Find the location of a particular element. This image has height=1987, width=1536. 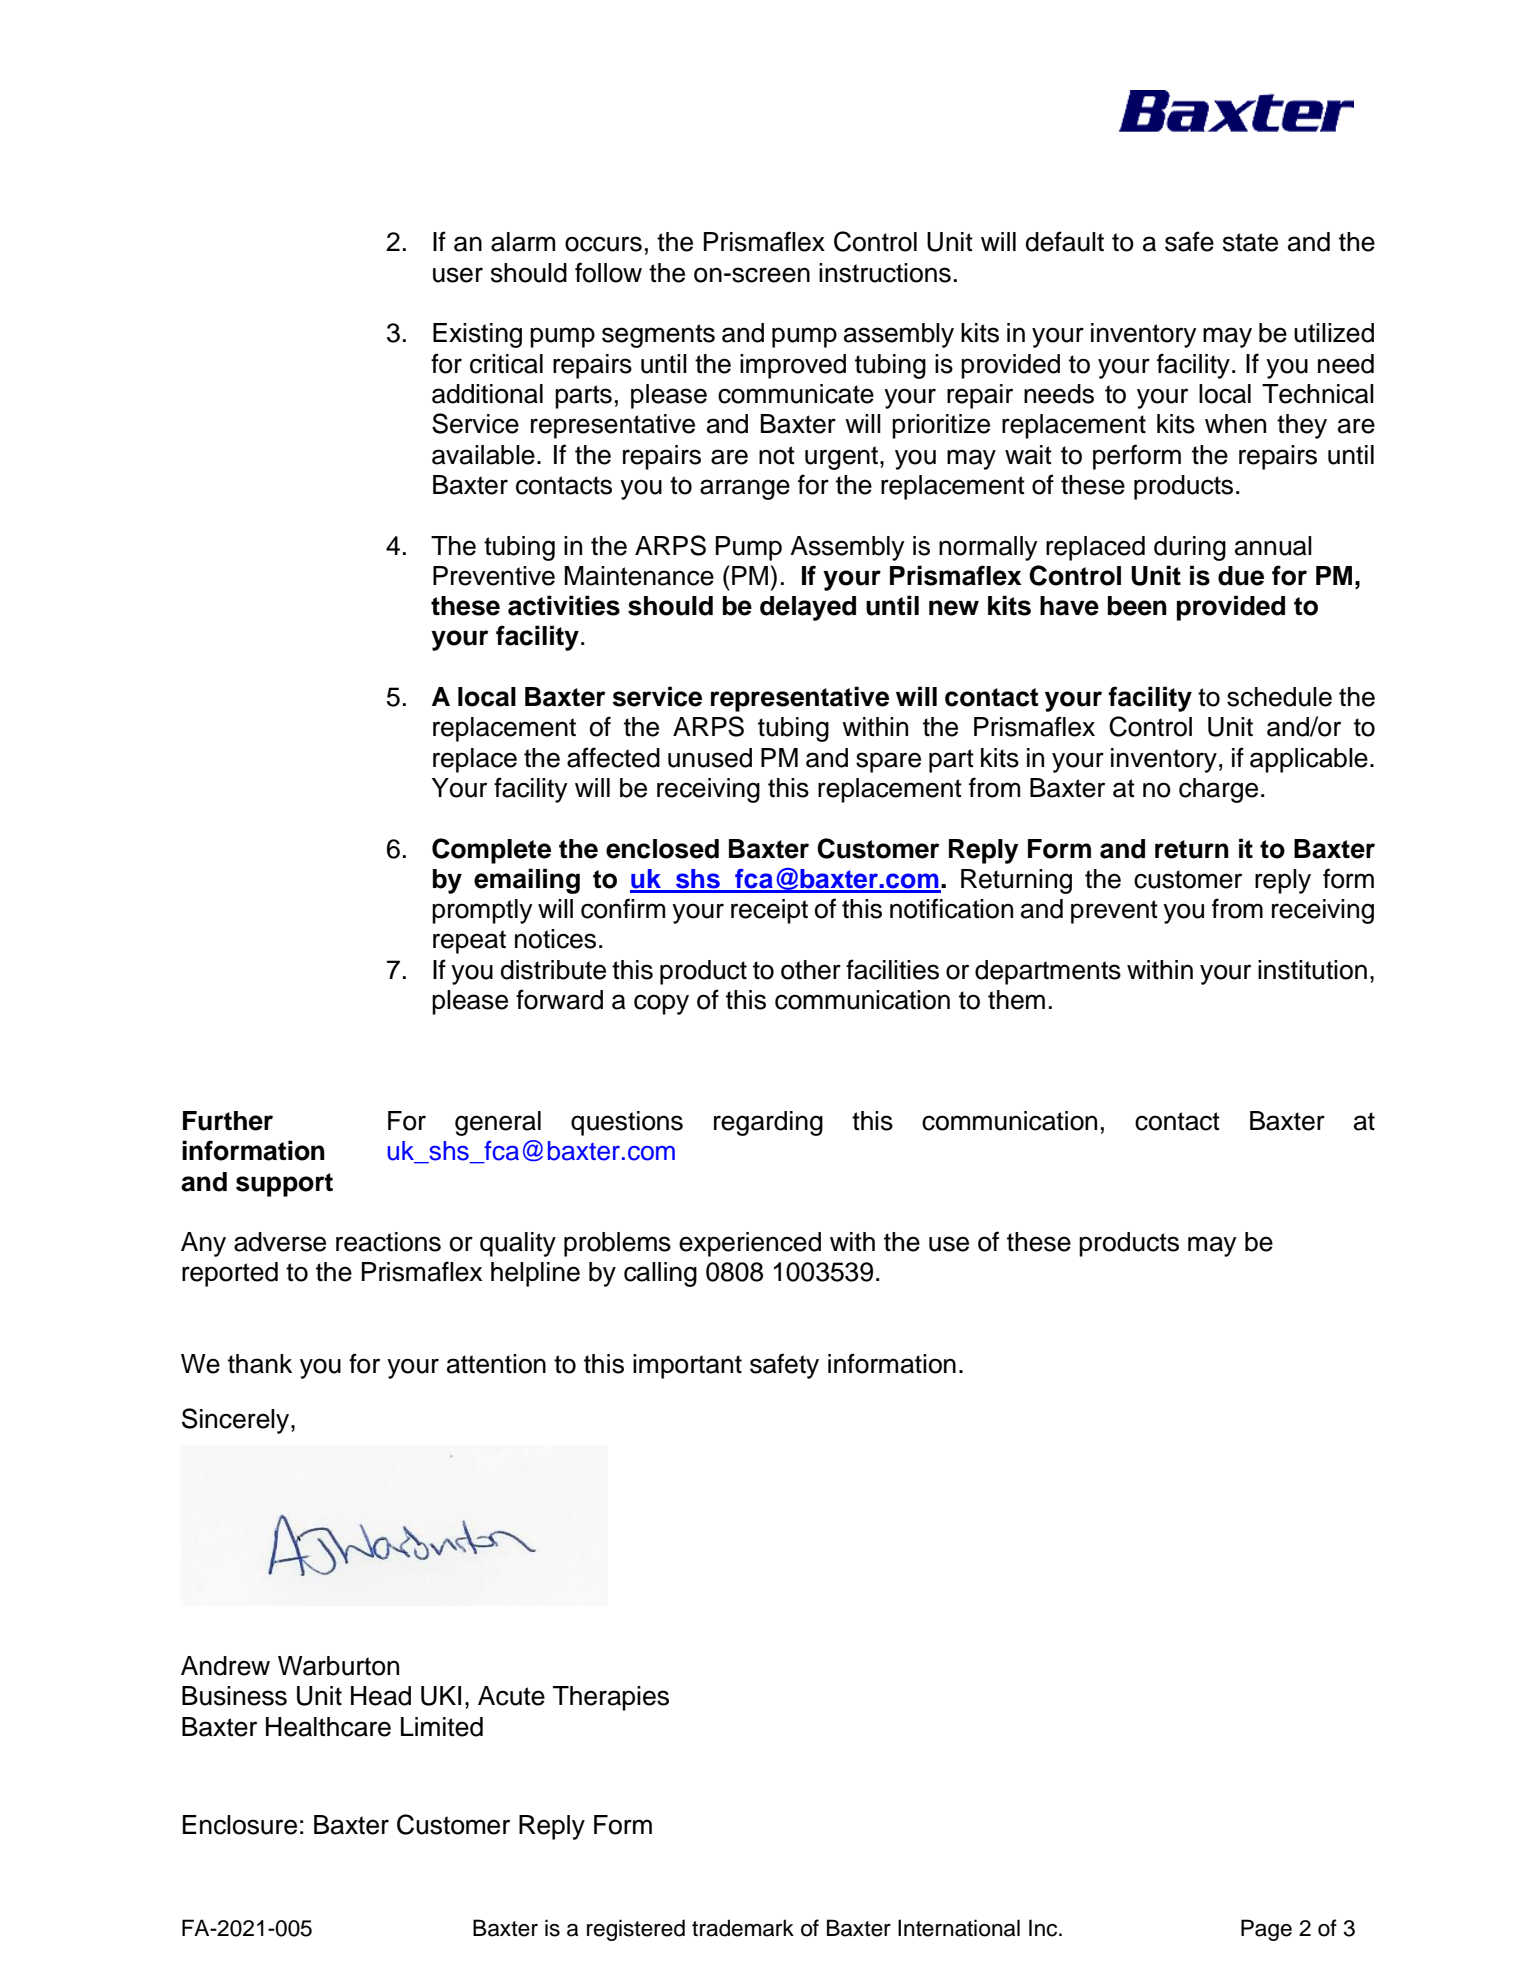

activities is located at coordinates (564, 605).
